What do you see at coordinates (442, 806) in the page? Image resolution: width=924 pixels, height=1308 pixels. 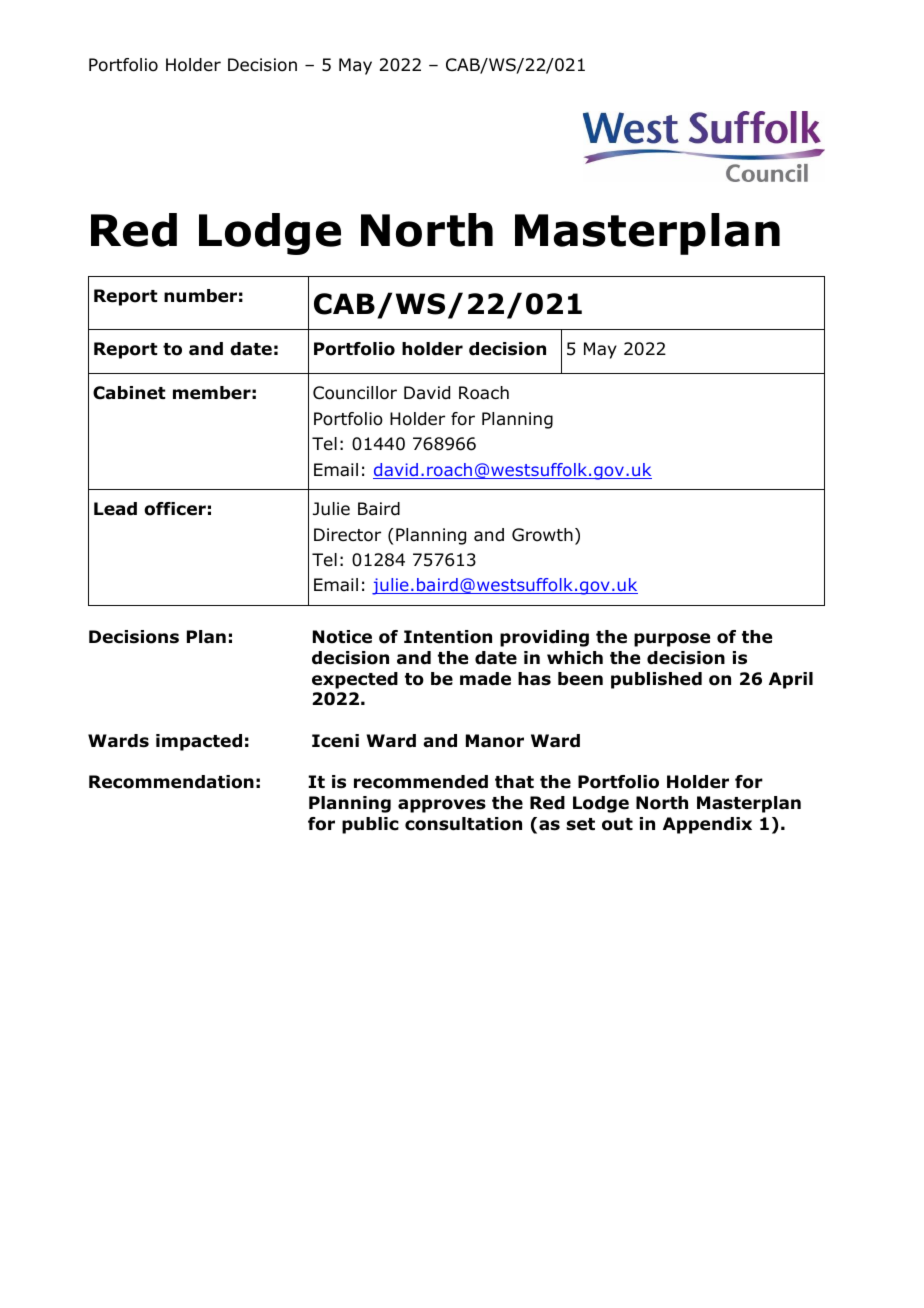 I see `approves` at bounding box center [442, 806].
